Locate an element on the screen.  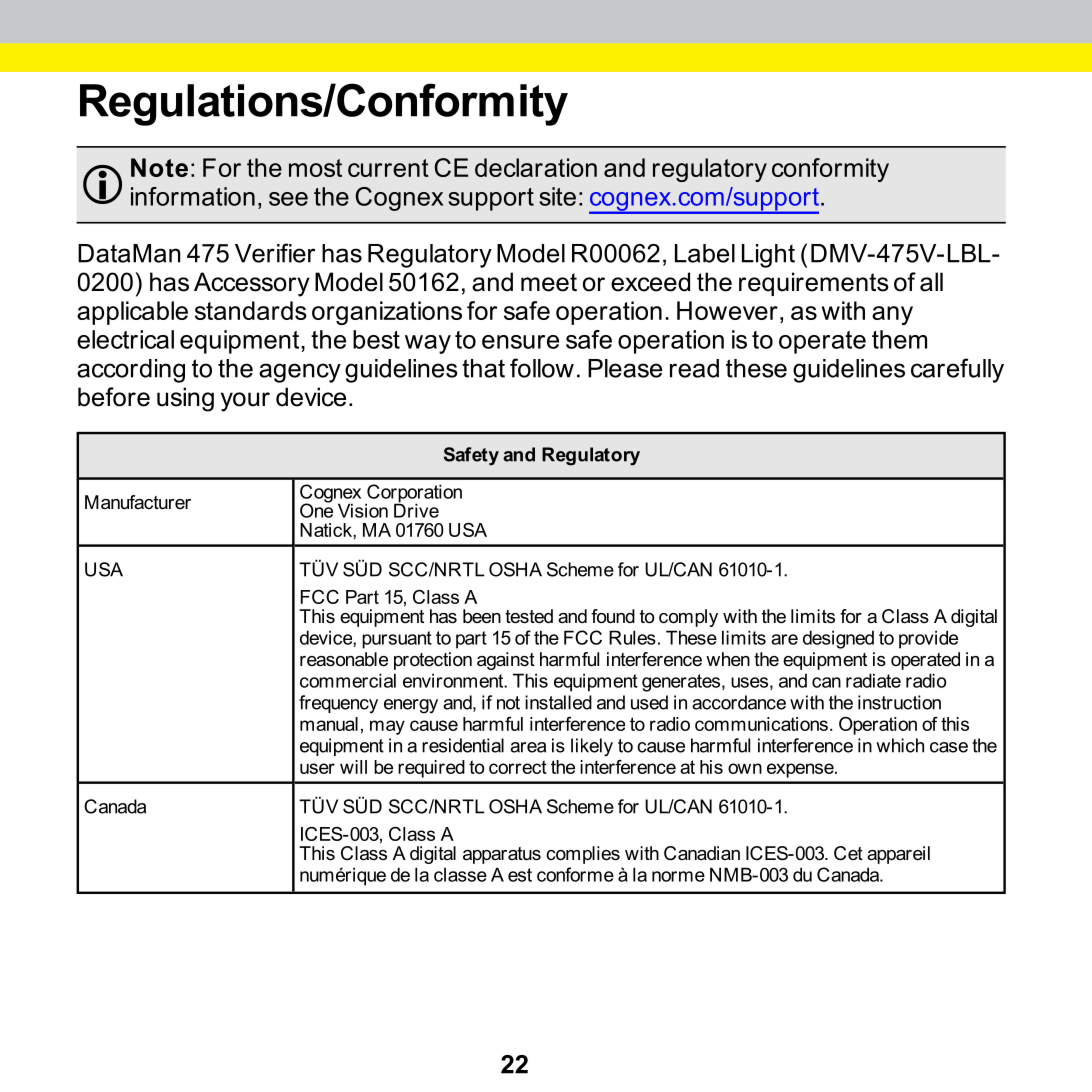
Light is located at coordinates (768, 256).
